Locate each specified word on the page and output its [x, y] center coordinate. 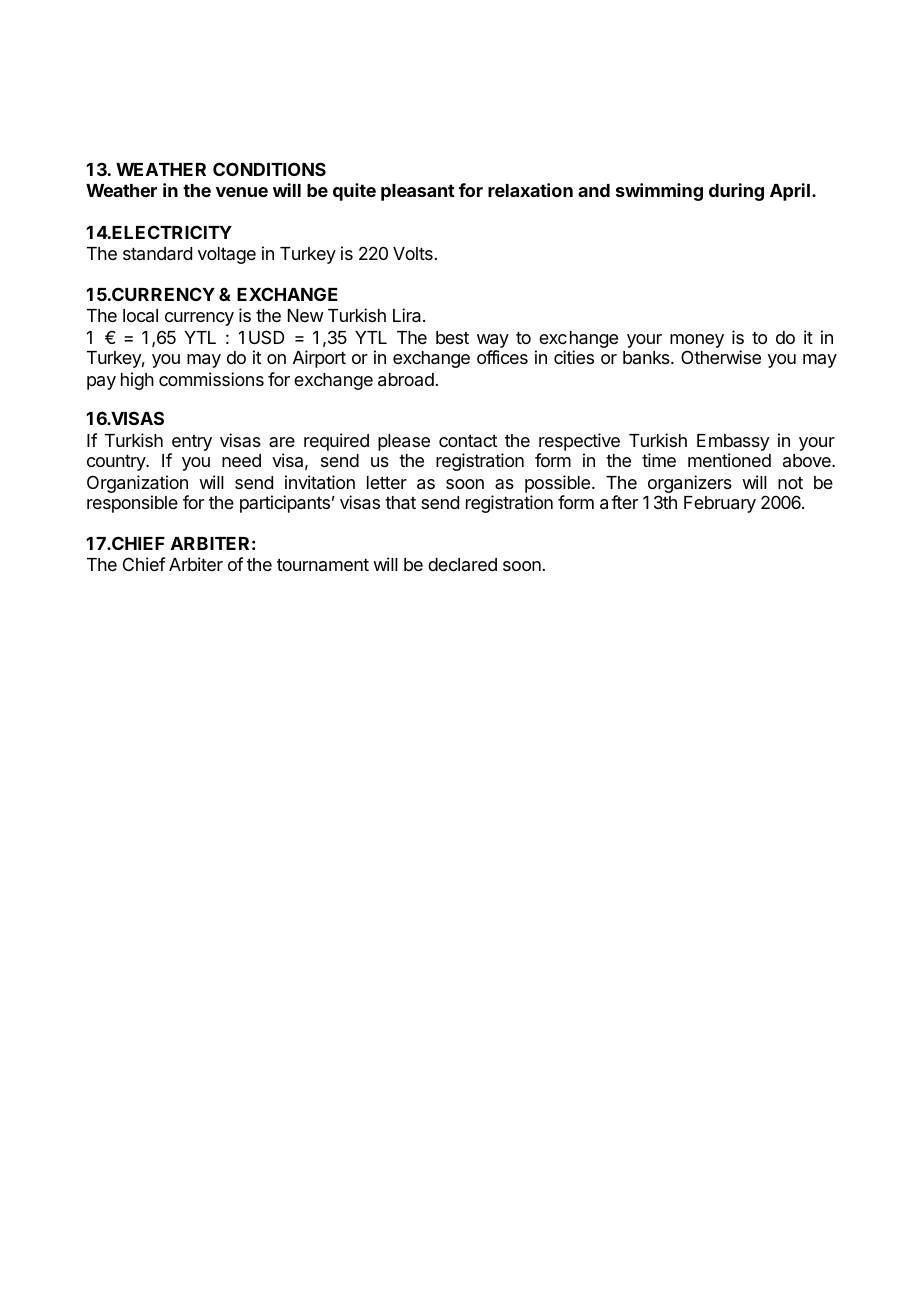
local [140, 315]
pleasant [417, 192]
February [720, 504]
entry [191, 444]
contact [468, 440]
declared [462, 564]
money [697, 342]
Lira [408, 315]
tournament [323, 564]
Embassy [733, 444]
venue [242, 192]
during [736, 192]
